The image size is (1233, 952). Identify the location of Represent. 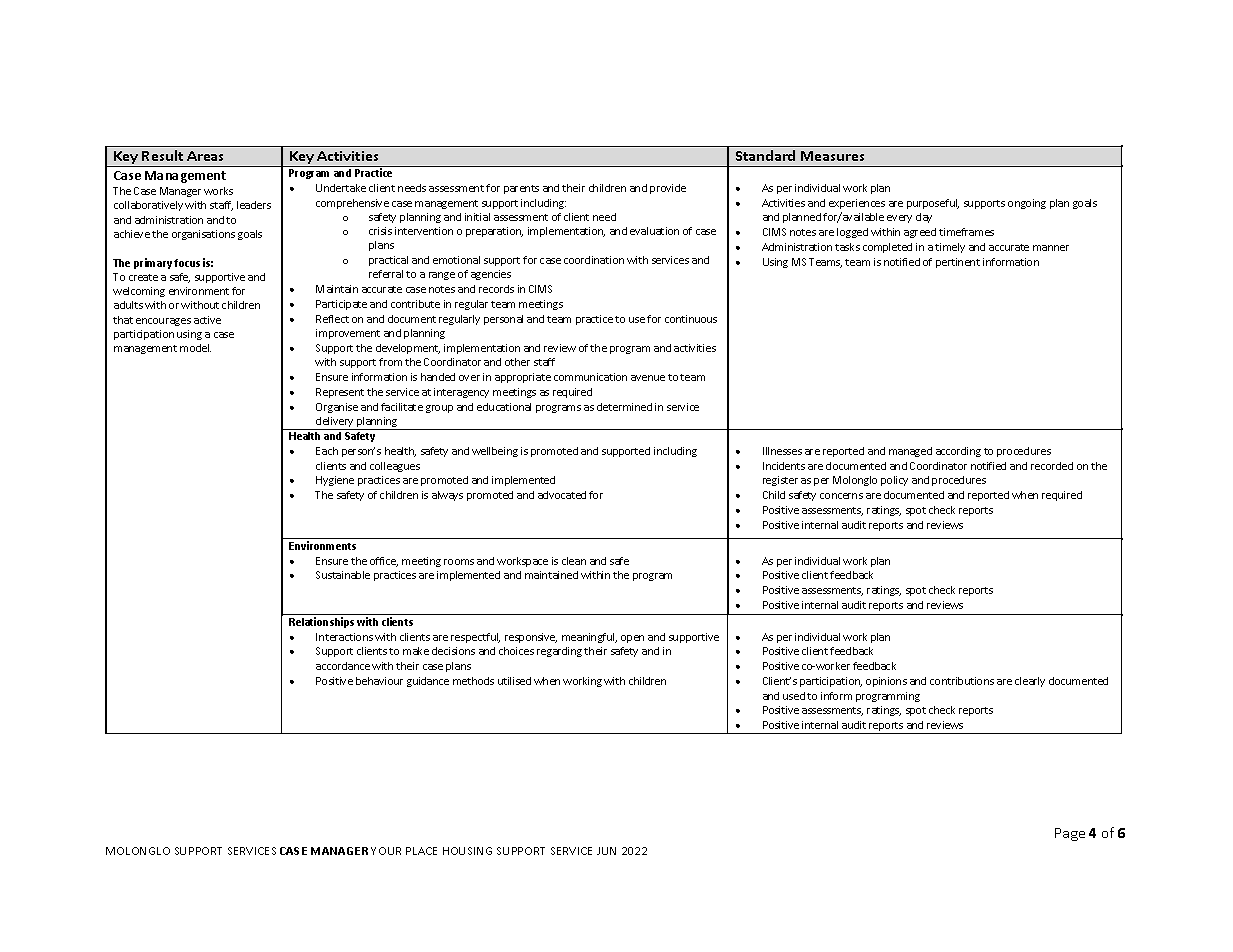
(340, 393).
